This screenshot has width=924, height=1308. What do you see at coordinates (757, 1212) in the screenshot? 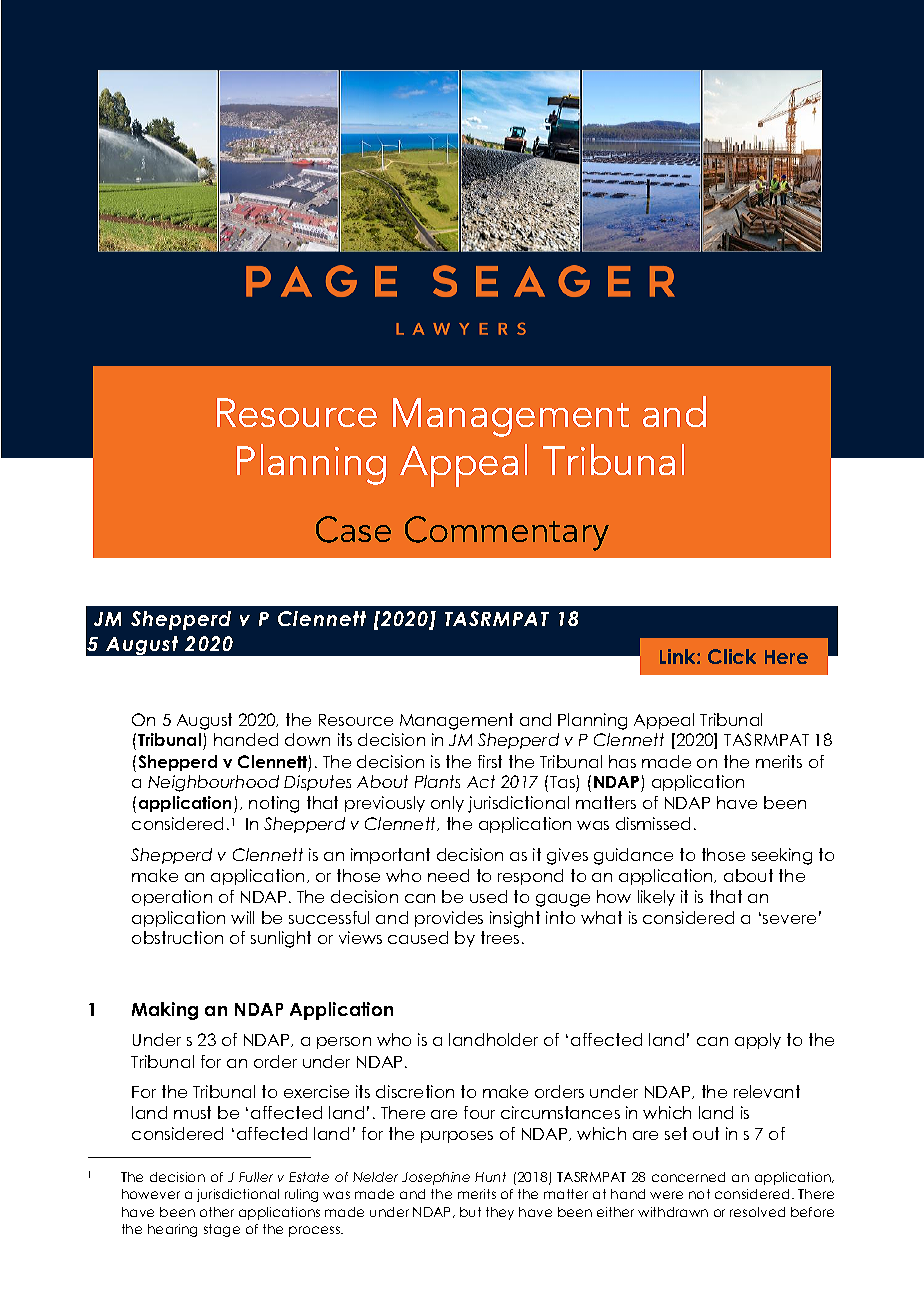
I see `resolved` at bounding box center [757, 1212].
